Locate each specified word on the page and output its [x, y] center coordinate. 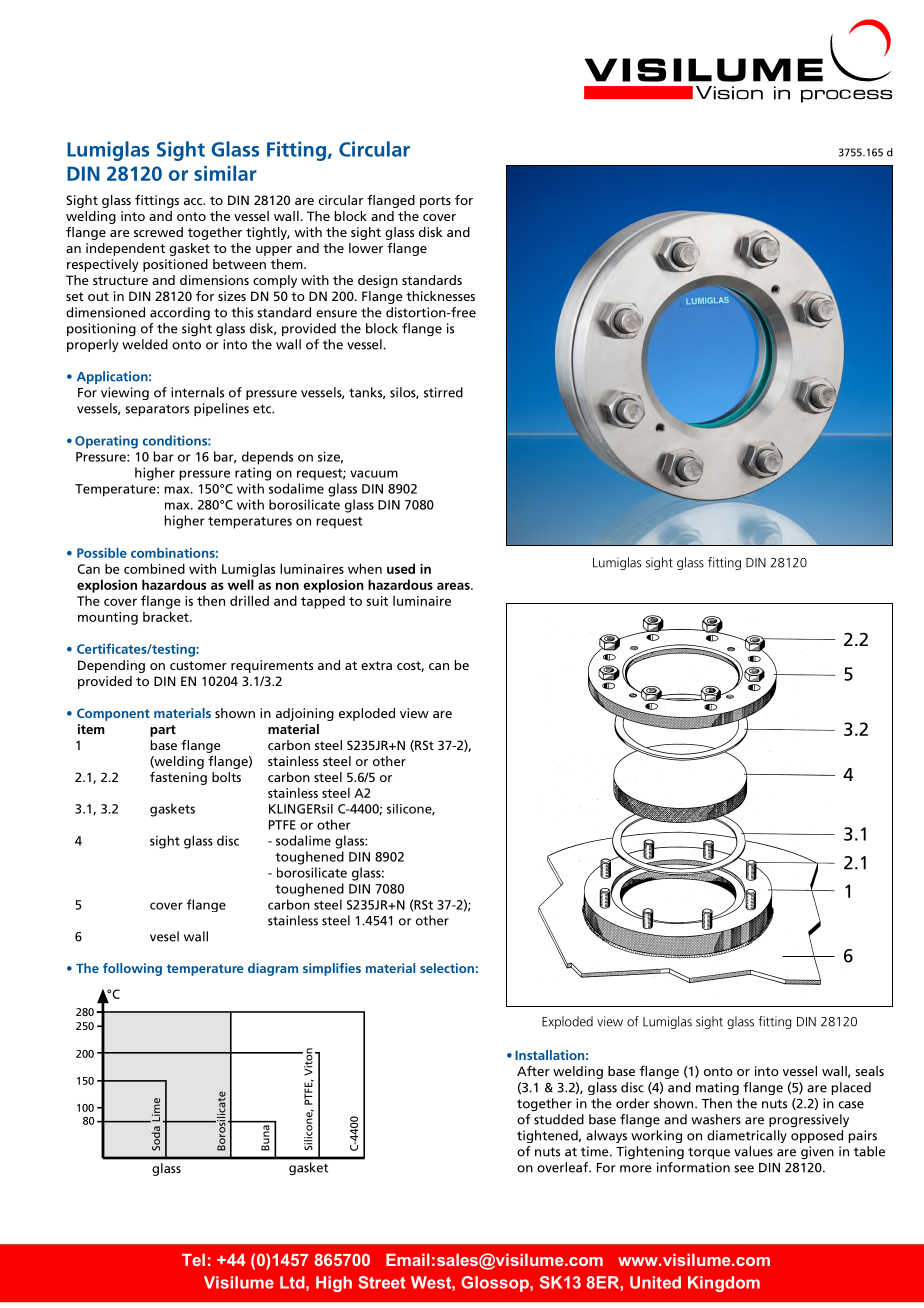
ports [435, 202]
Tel [193, 1260]
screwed [158, 232]
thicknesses [440, 296]
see [744, 1169]
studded [559, 1119]
